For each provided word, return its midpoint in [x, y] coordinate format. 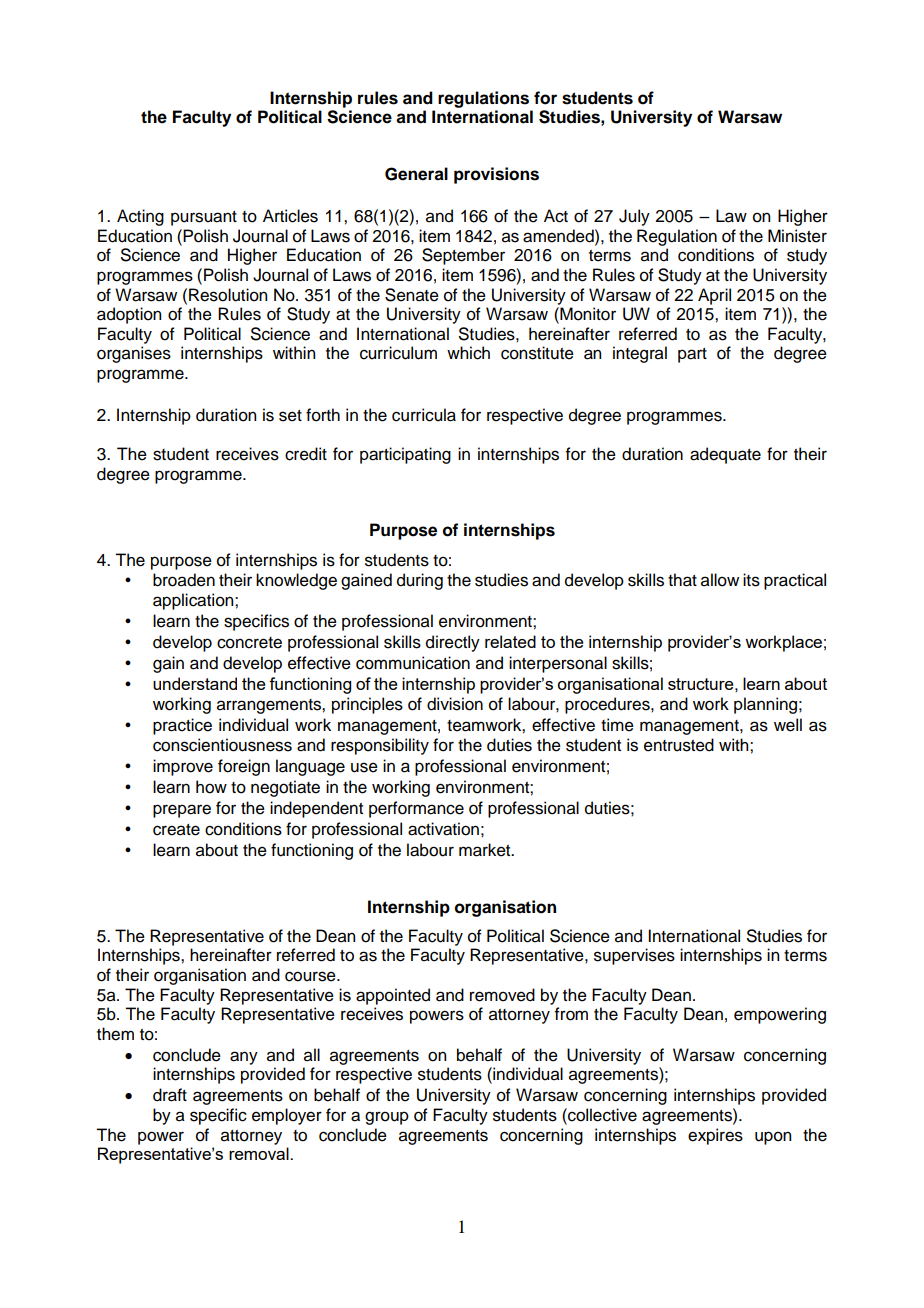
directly [453, 643]
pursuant [204, 218]
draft [170, 1095]
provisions [496, 175]
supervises [634, 956]
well [788, 725]
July [634, 217]
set [290, 416]
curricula [424, 415]
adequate [725, 455]
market [486, 850]
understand [195, 683]
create [176, 830]
